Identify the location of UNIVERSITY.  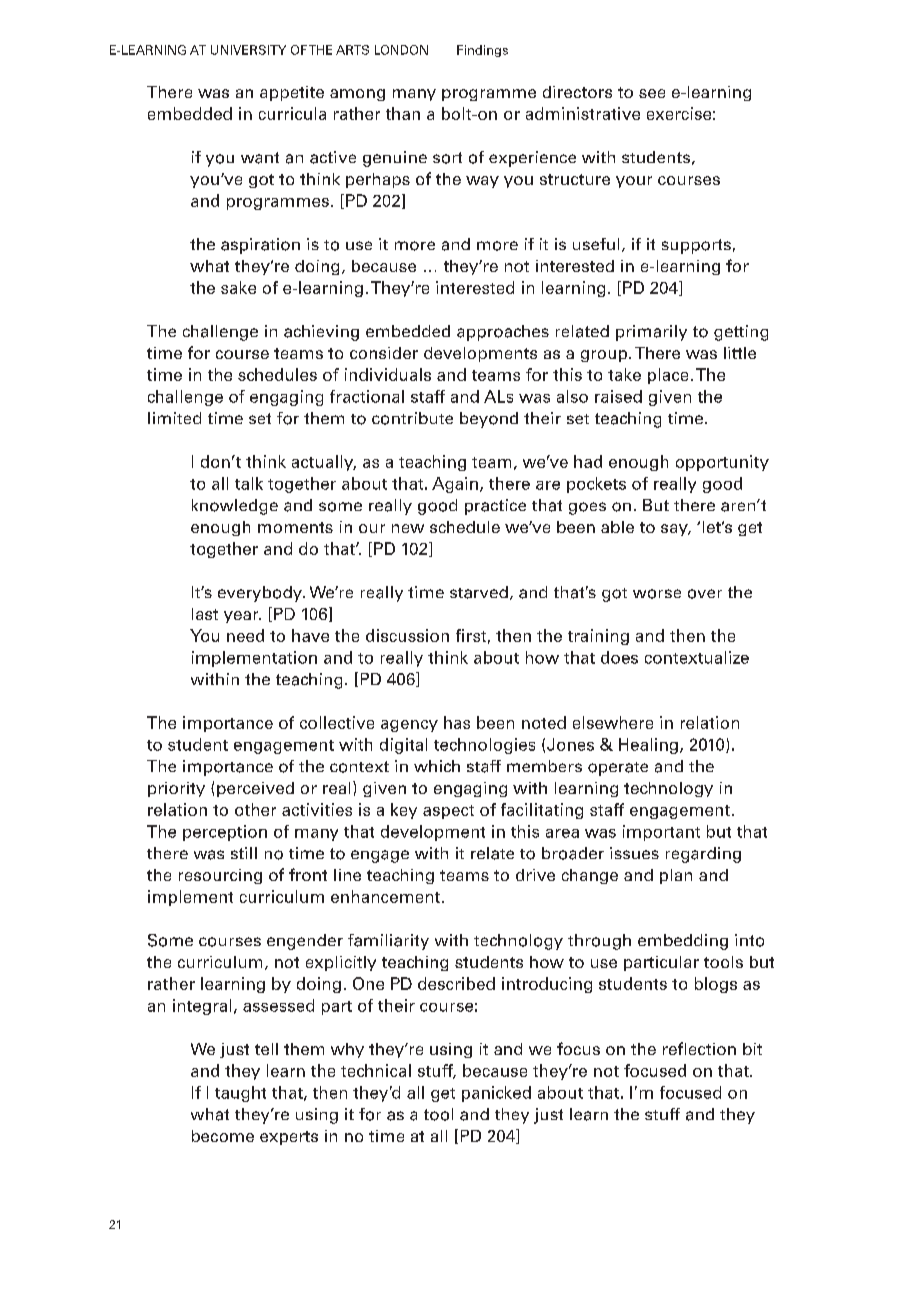
(248, 50).
